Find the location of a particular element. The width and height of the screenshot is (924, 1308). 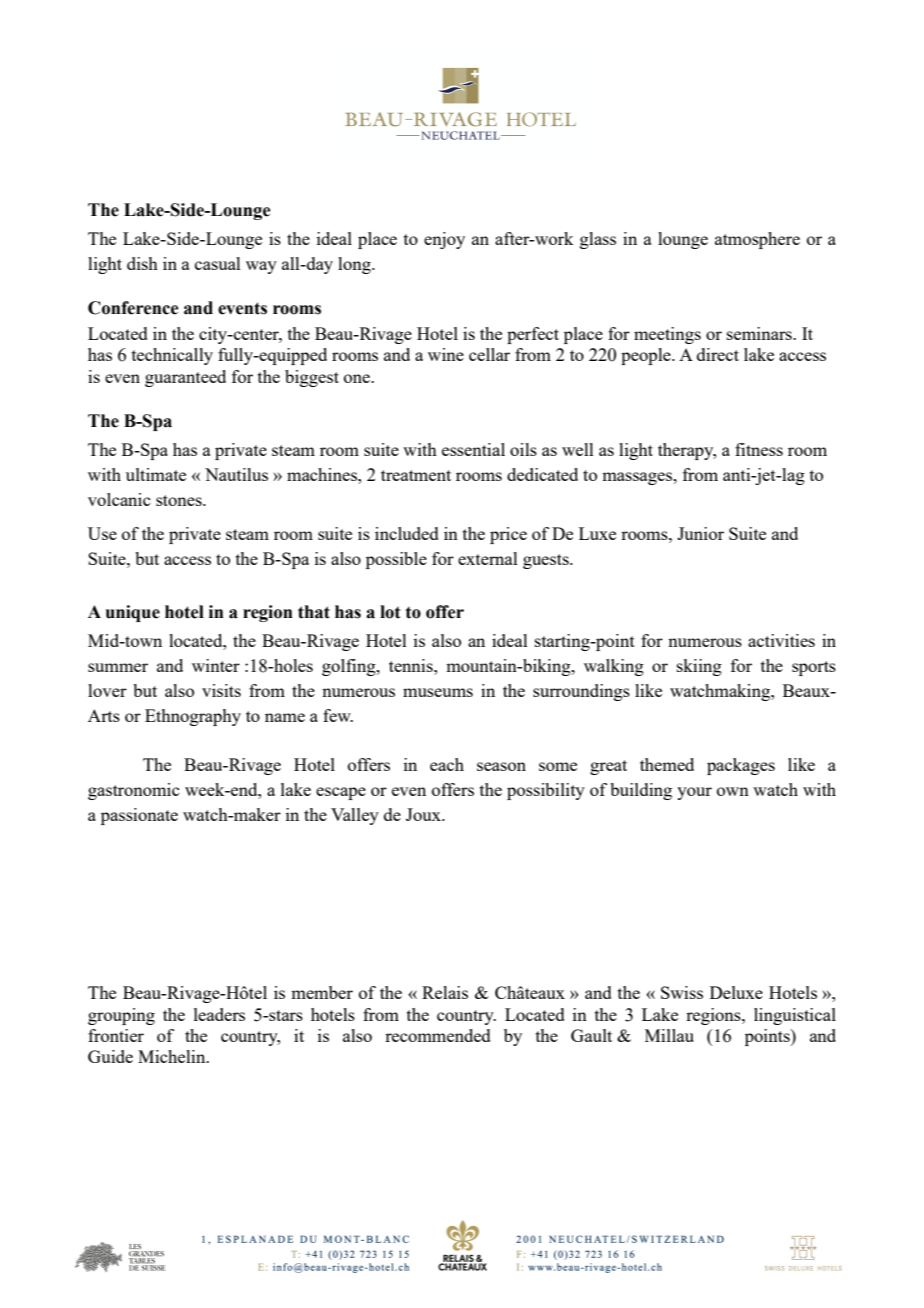

stones is located at coordinates (180, 500).
